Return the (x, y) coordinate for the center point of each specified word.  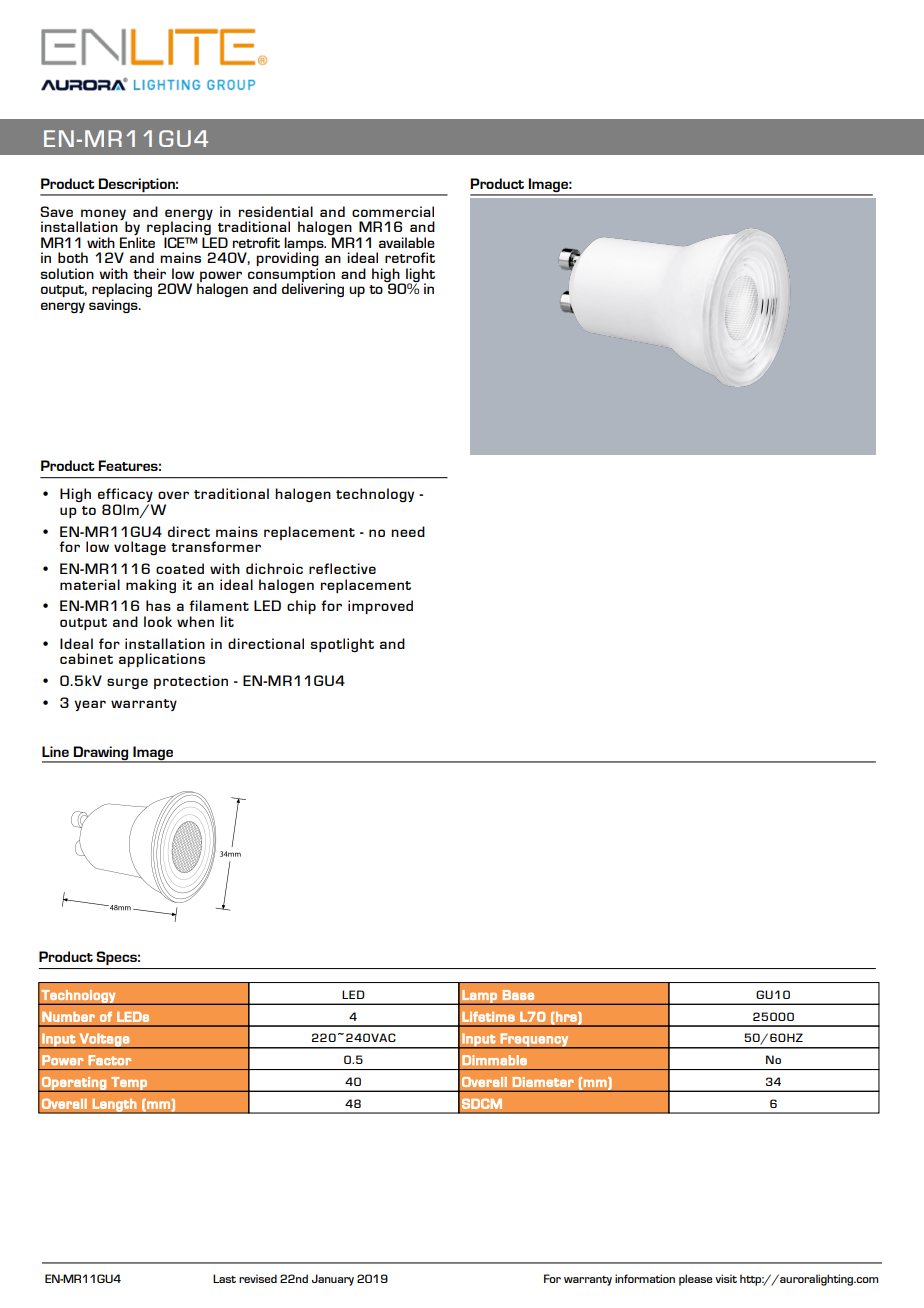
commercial (393, 211)
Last (224, 1278)
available (407, 242)
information (645, 1278)
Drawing (101, 754)
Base (518, 995)
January (333, 1280)
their (149, 273)
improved (380, 607)
